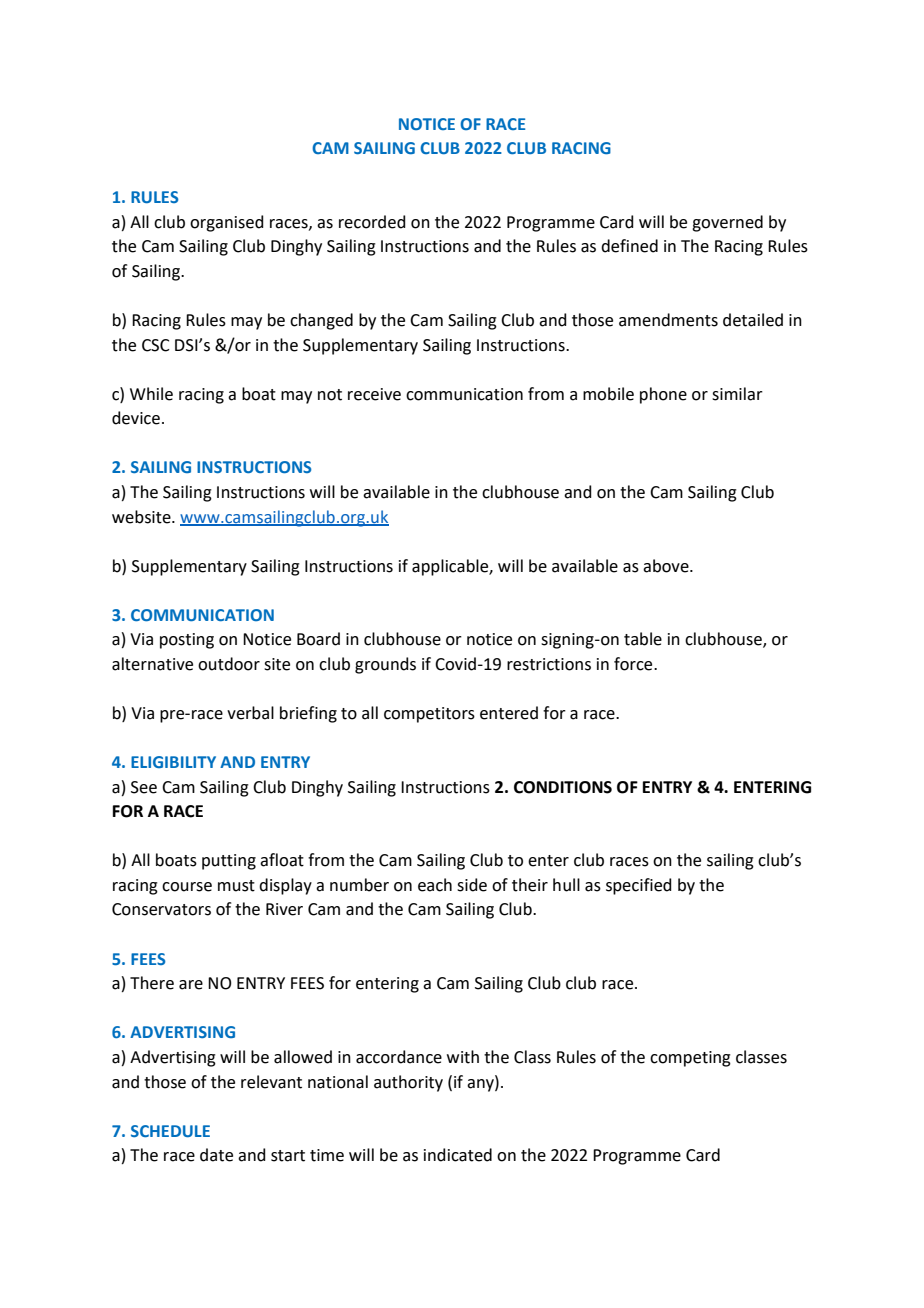  I want to click on indicated, so click(458, 1155).
